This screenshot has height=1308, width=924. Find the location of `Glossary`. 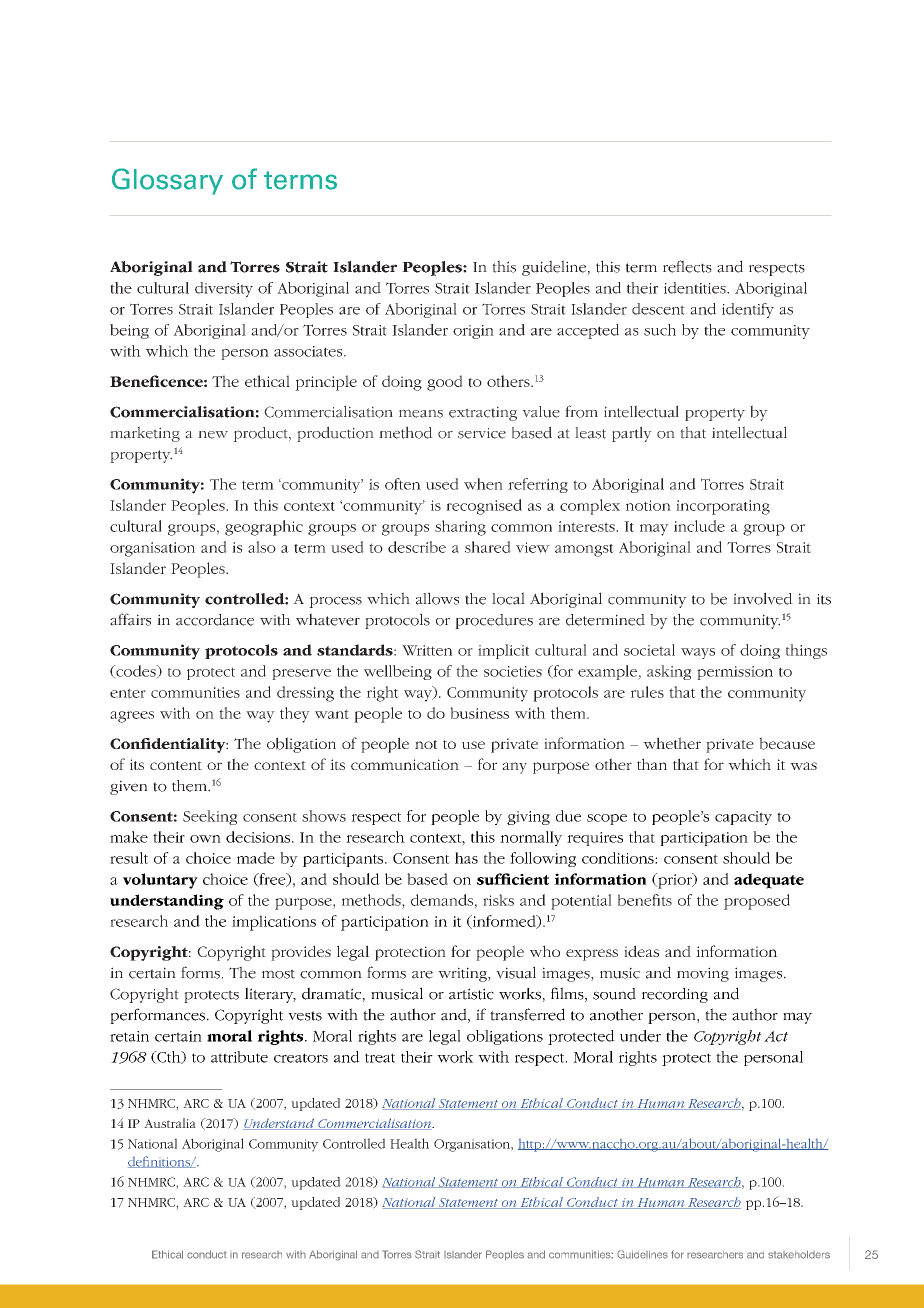

Glossary is located at coordinates (167, 181).
